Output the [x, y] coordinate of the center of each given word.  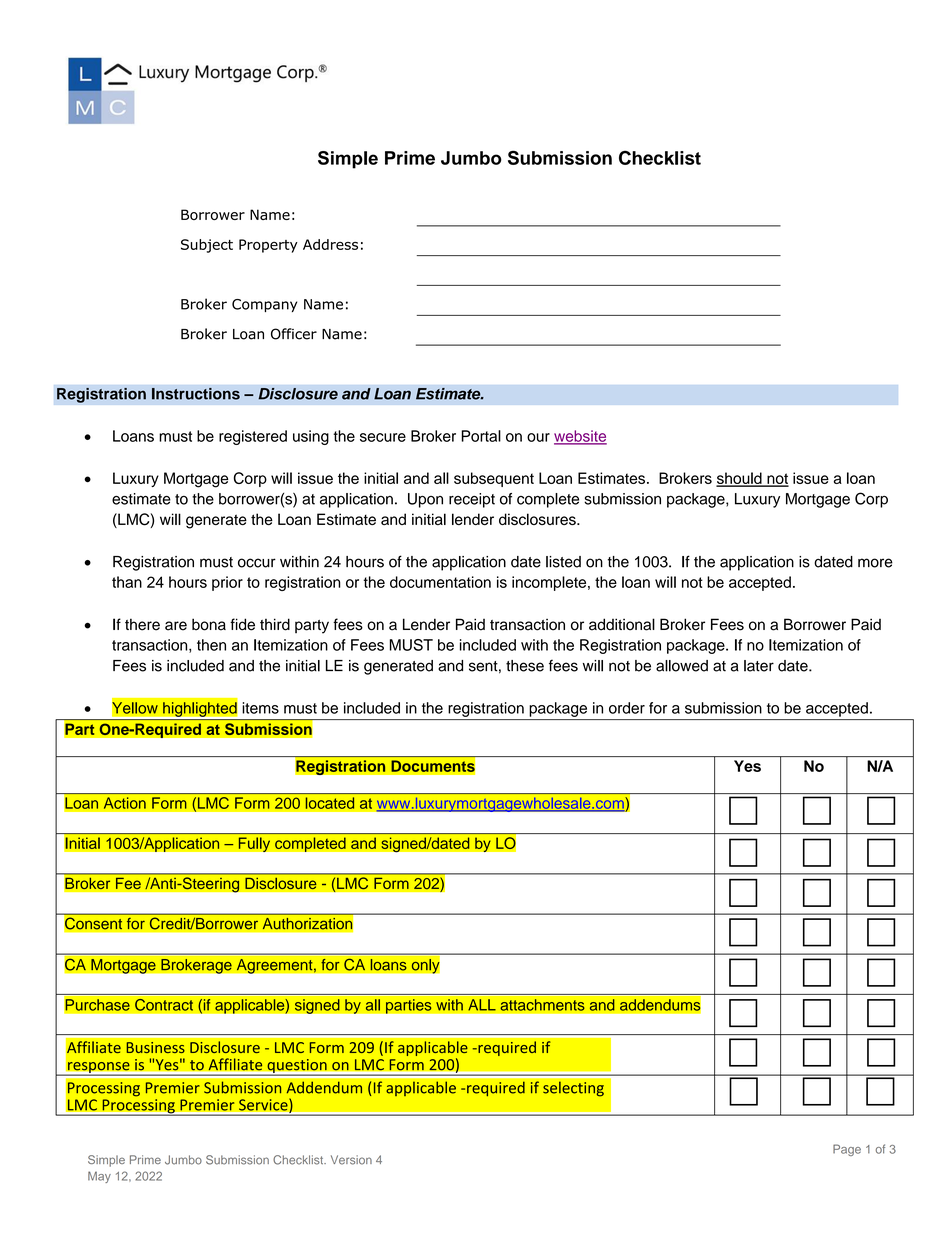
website [580, 437]
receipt [472, 500]
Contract [164, 1004]
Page [847, 1150]
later [759, 666]
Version [351, 1160]
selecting [573, 1089]
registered [253, 437]
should [740, 479]
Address [330, 244]
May [99, 1177]
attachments [542, 1005]
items [260, 708]
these [525, 666]
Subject [207, 246]
